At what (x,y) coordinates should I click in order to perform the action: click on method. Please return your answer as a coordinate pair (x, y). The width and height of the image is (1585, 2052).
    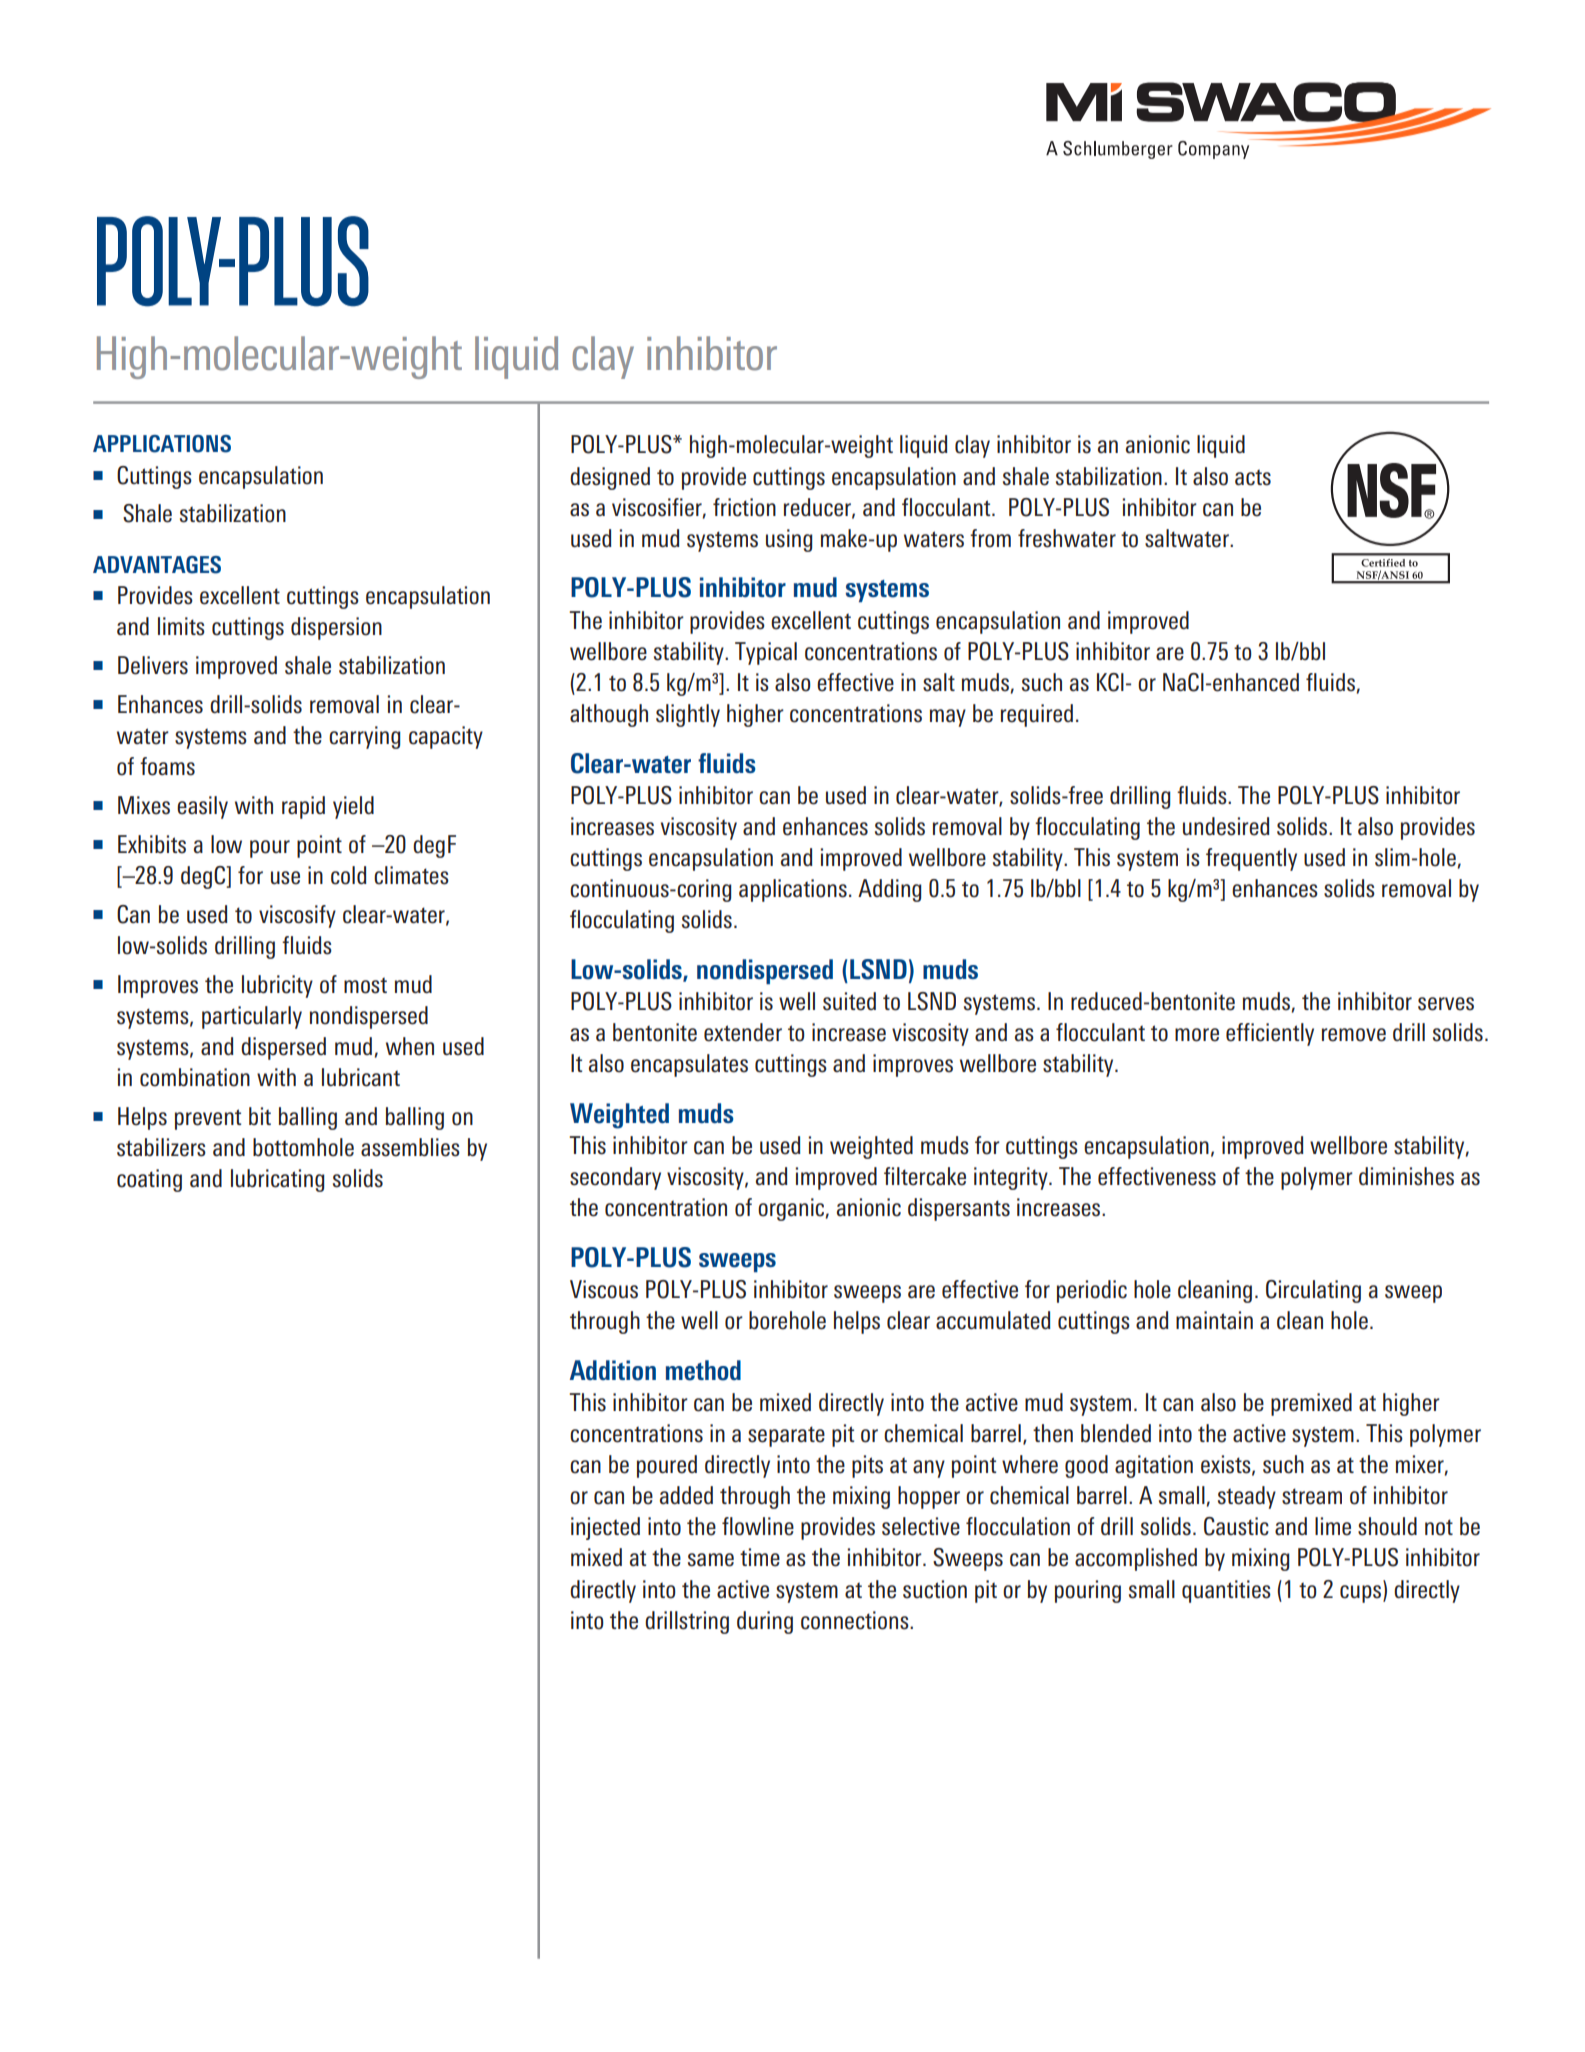
    Looking at the image, I should click on (703, 1370).
